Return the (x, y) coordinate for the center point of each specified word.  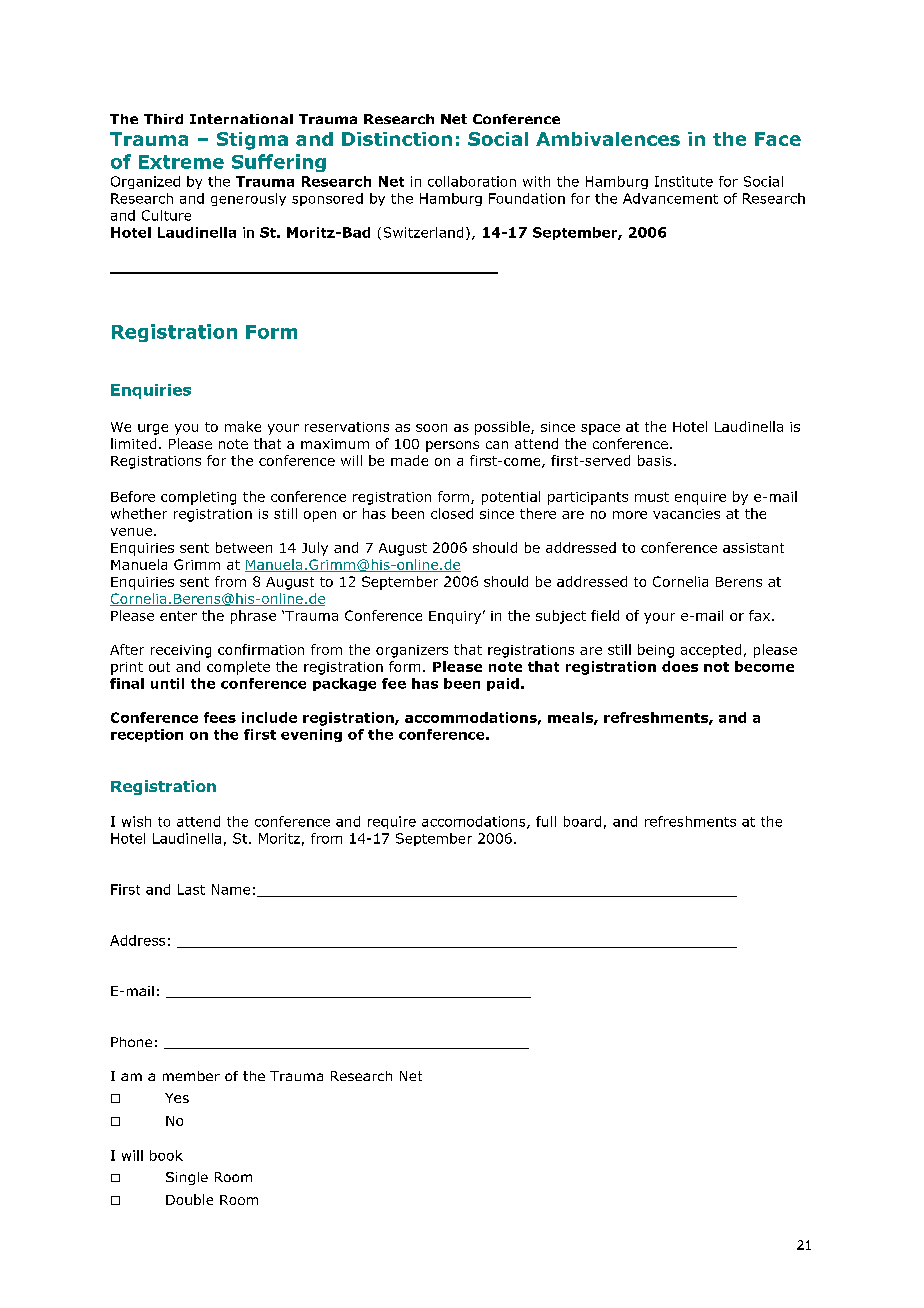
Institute (684, 181)
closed (452, 513)
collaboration (472, 181)
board (582, 821)
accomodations (475, 822)
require (392, 822)
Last (191, 889)
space (600, 429)
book (166, 1155)
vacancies (686, 514)
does (680, 666)
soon (431, 428)
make (243, 426)
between (244, 547)
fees (220, 717)
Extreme (181, 162)
